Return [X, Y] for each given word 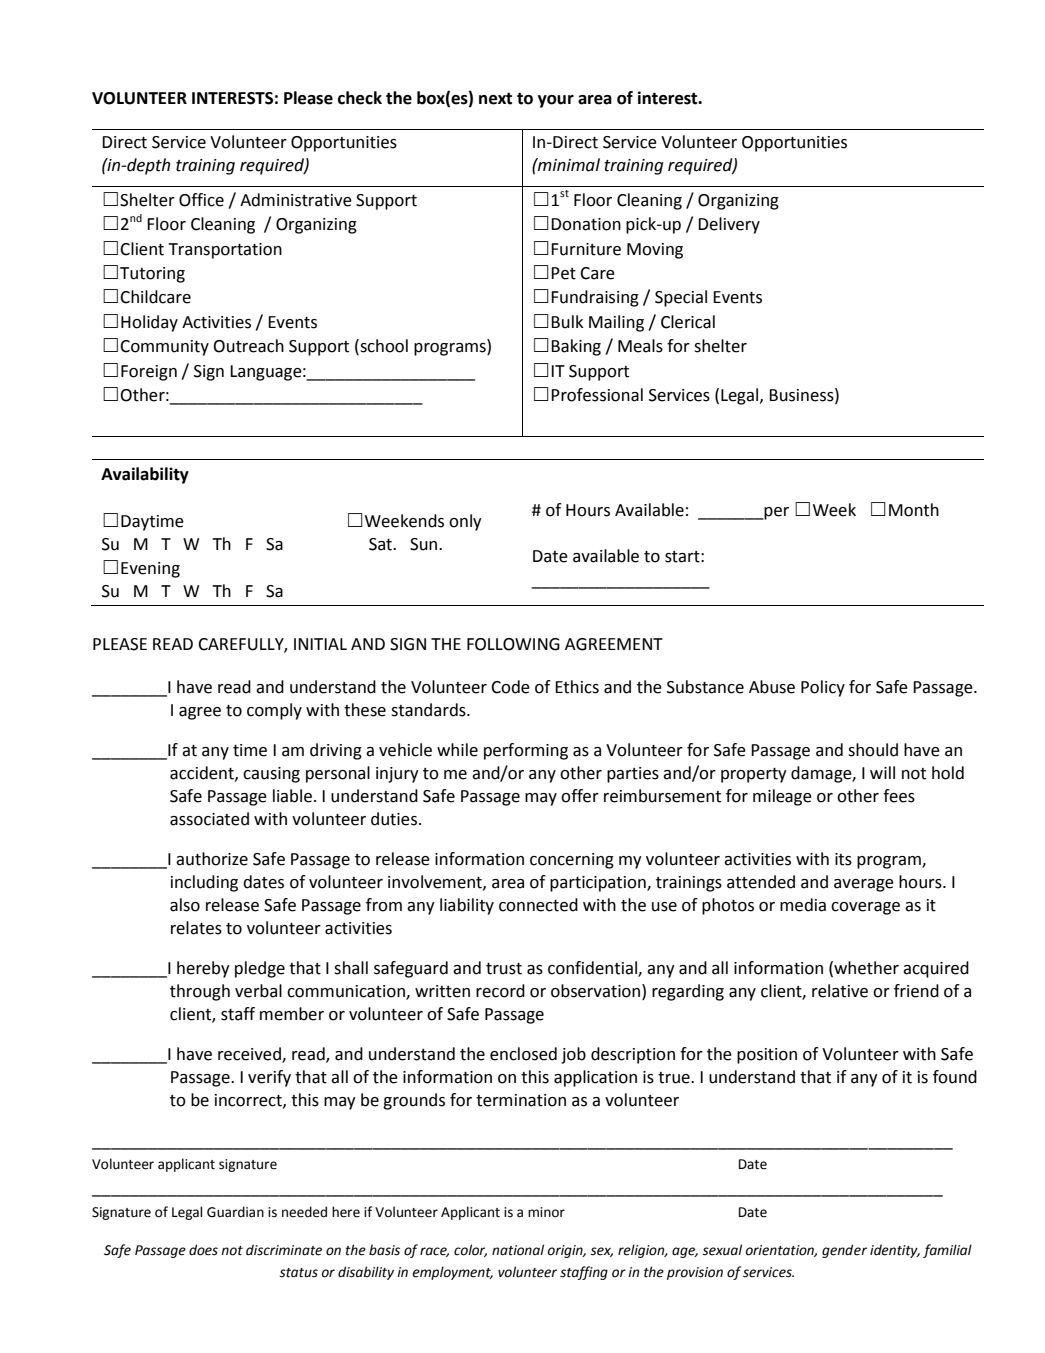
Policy [823, 688]
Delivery [729, 225]
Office [201, 200]
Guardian [235, 1212]
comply [274, 711]
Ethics [577, 687]
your [556, 101]
